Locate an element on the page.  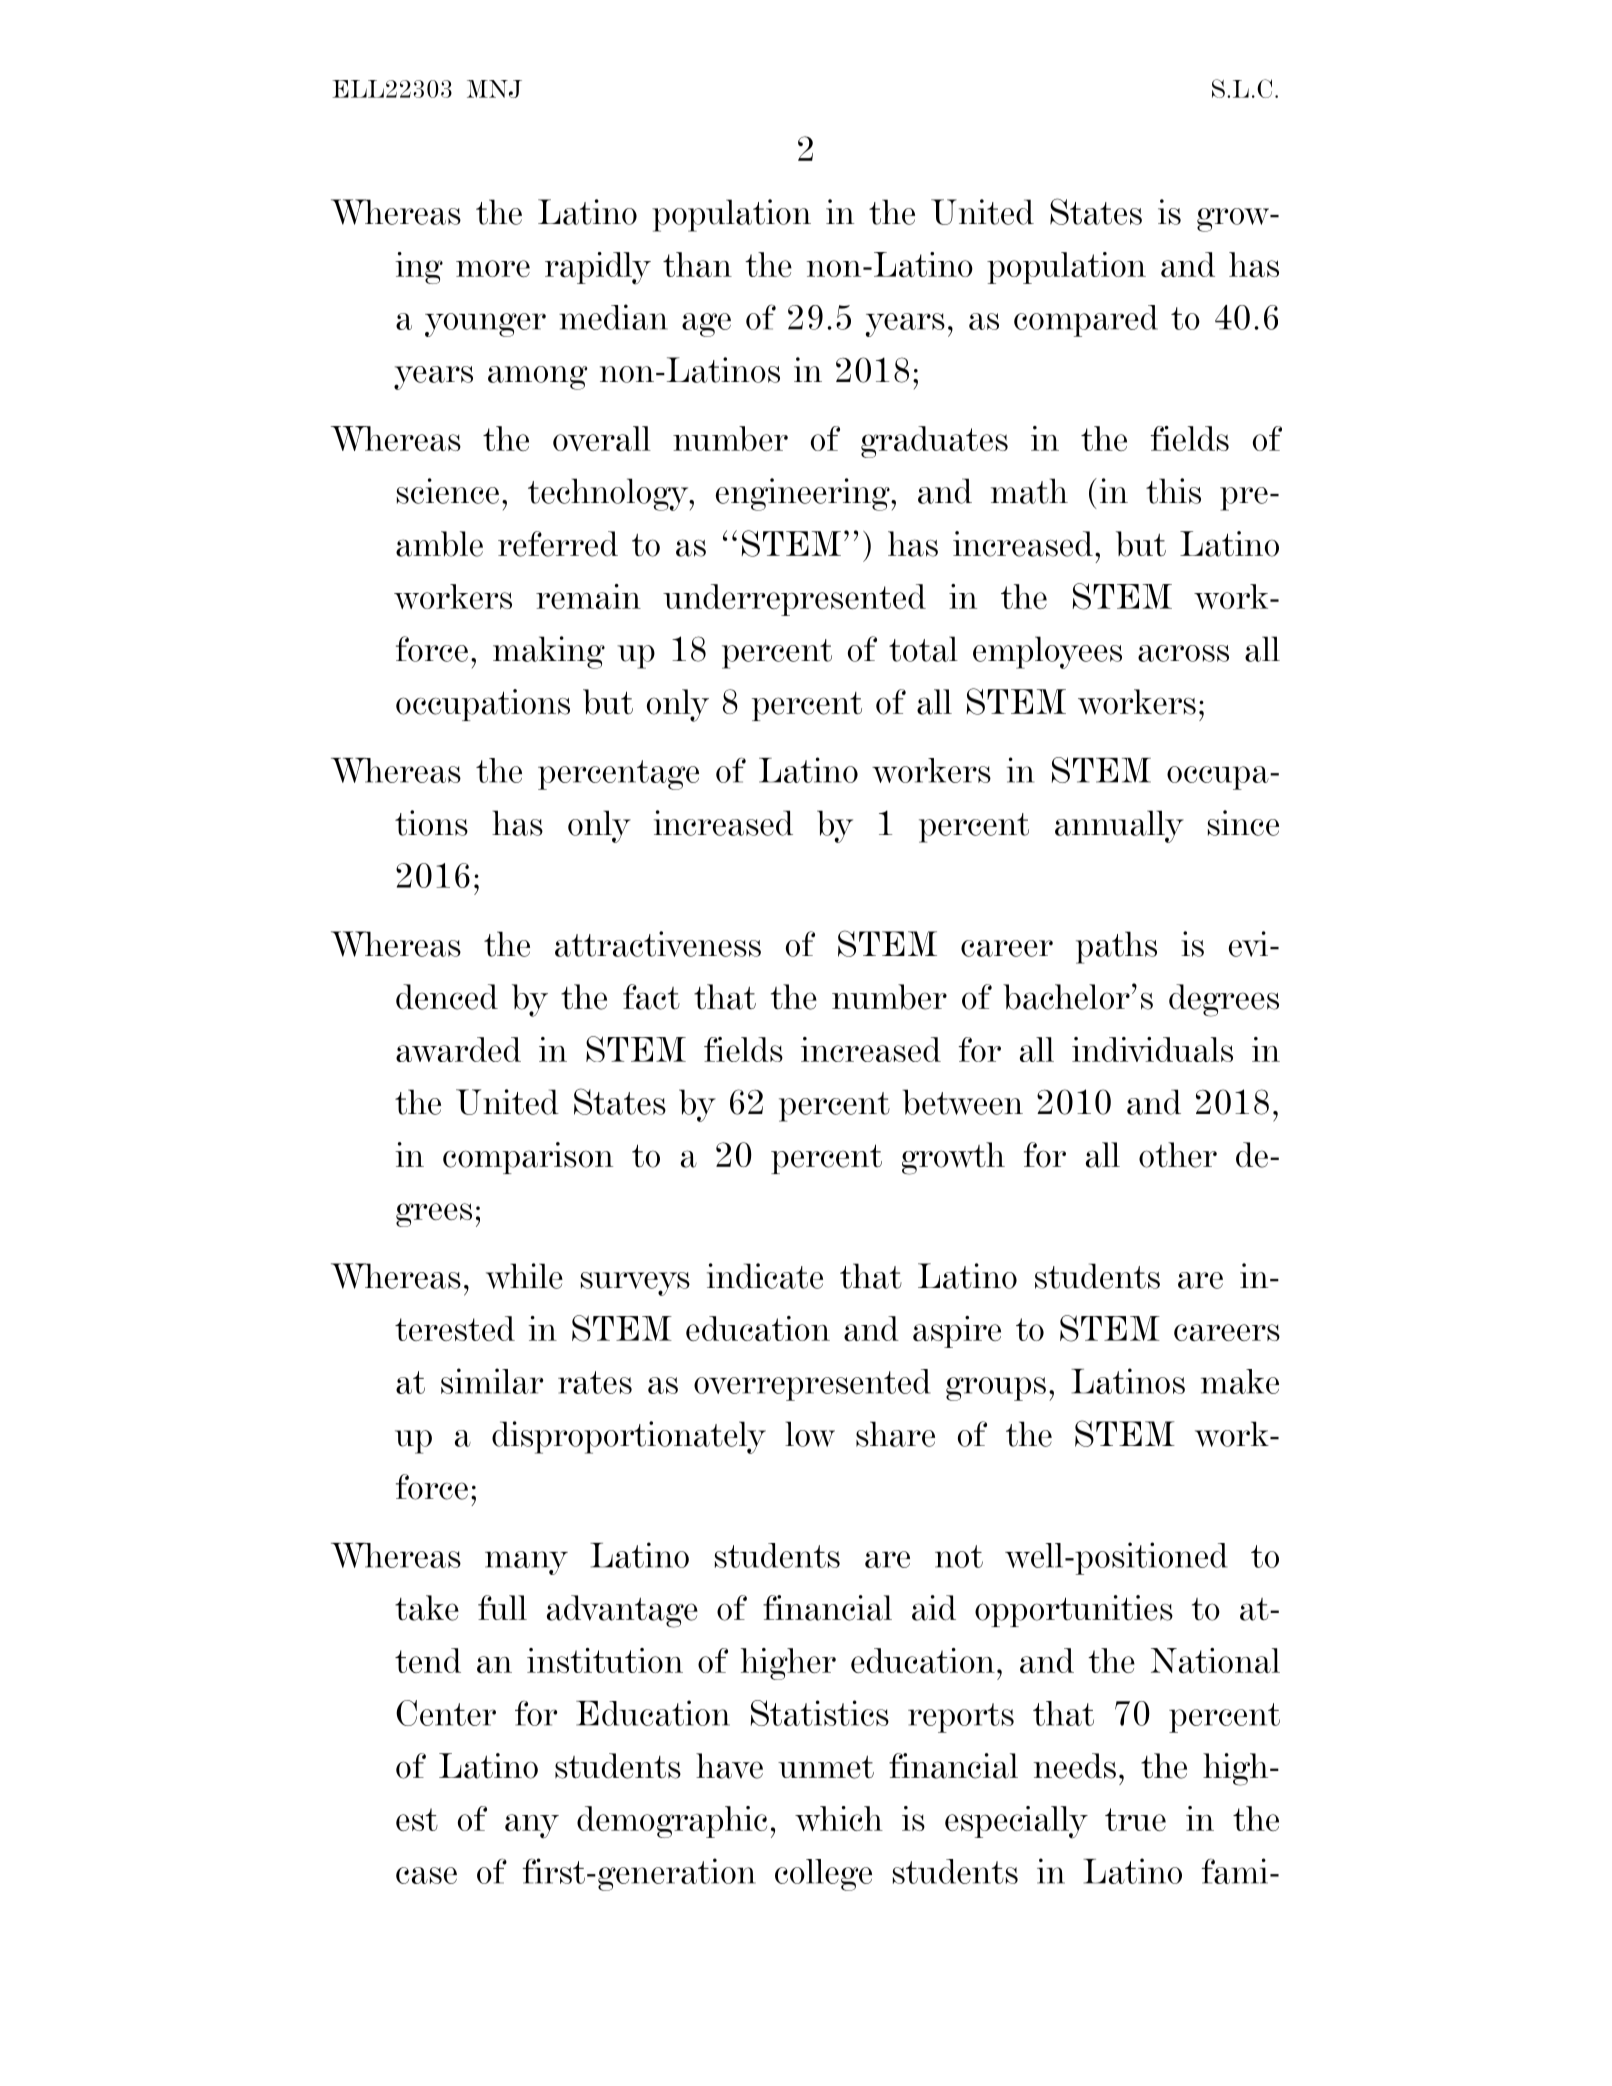
younger is located at coordinates (485, 325).
